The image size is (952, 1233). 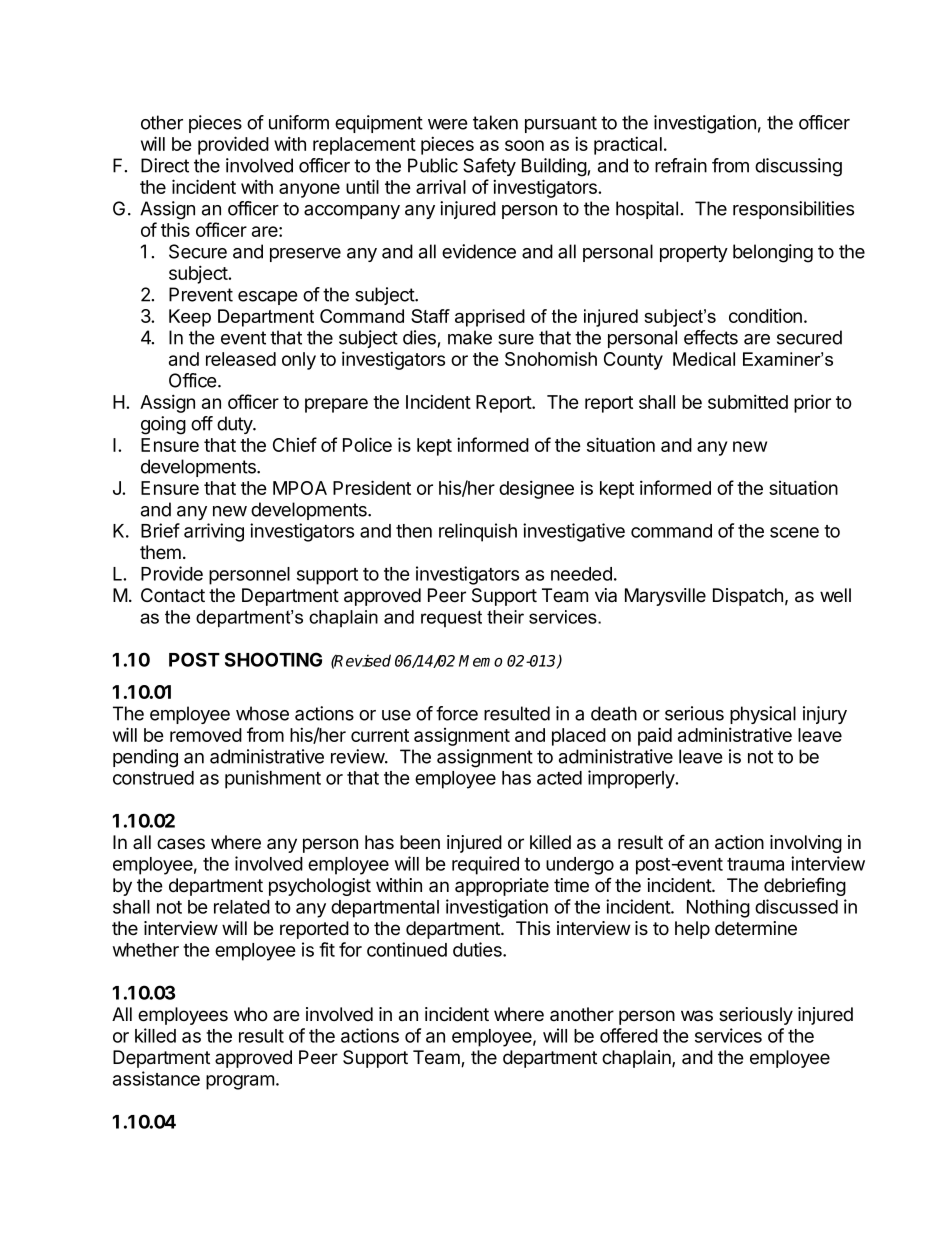 What do you see at coordinates (165, 165) in the document?
I see `Direct` at bounding box center [165, 165].
